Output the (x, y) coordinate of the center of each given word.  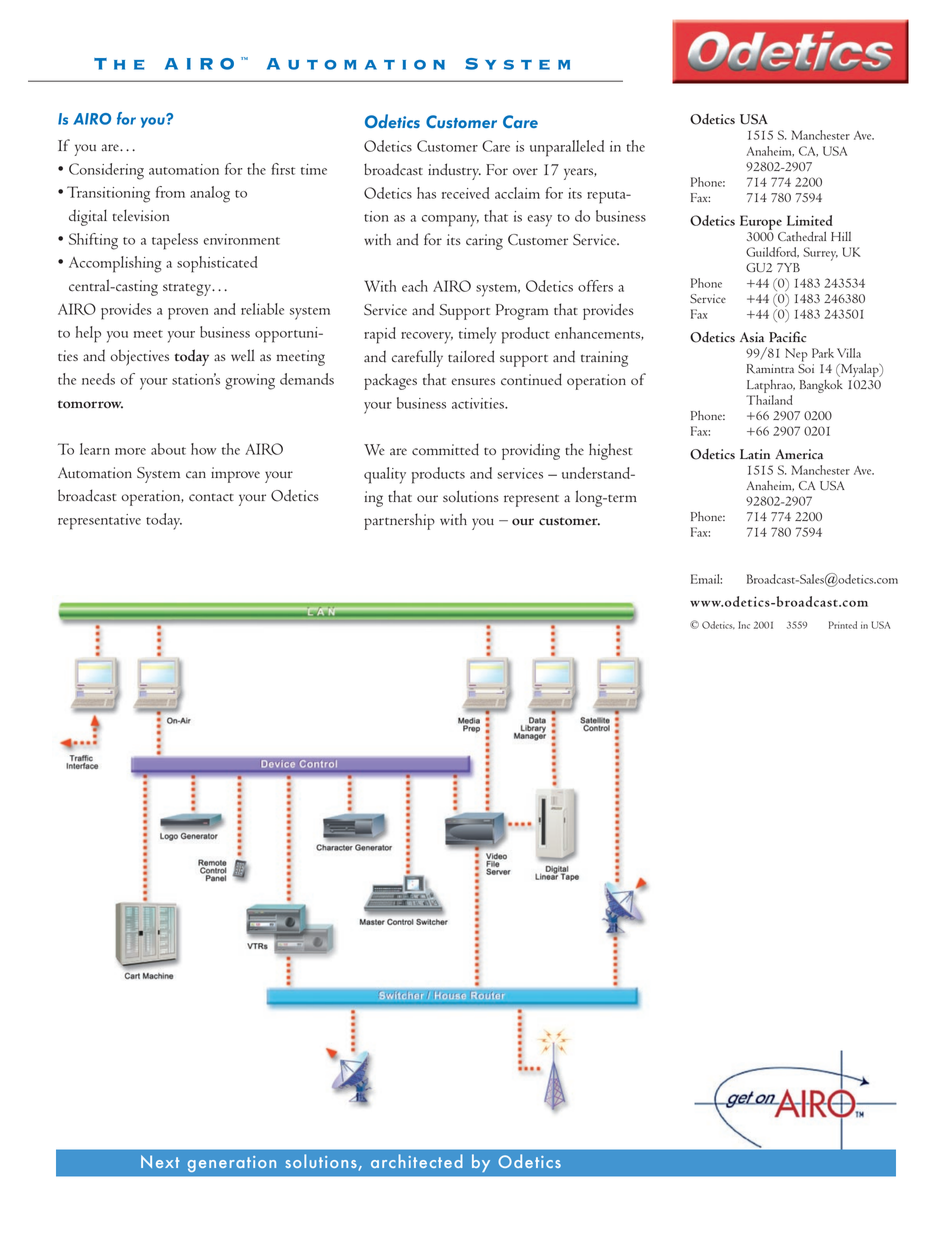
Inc (744, 625)
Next (160, 1161)
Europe (761, 222)
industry (454, 171)
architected (417, 1161)
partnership (399, 521)
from (170, 192)
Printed (843, 625)
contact (211, 497)
